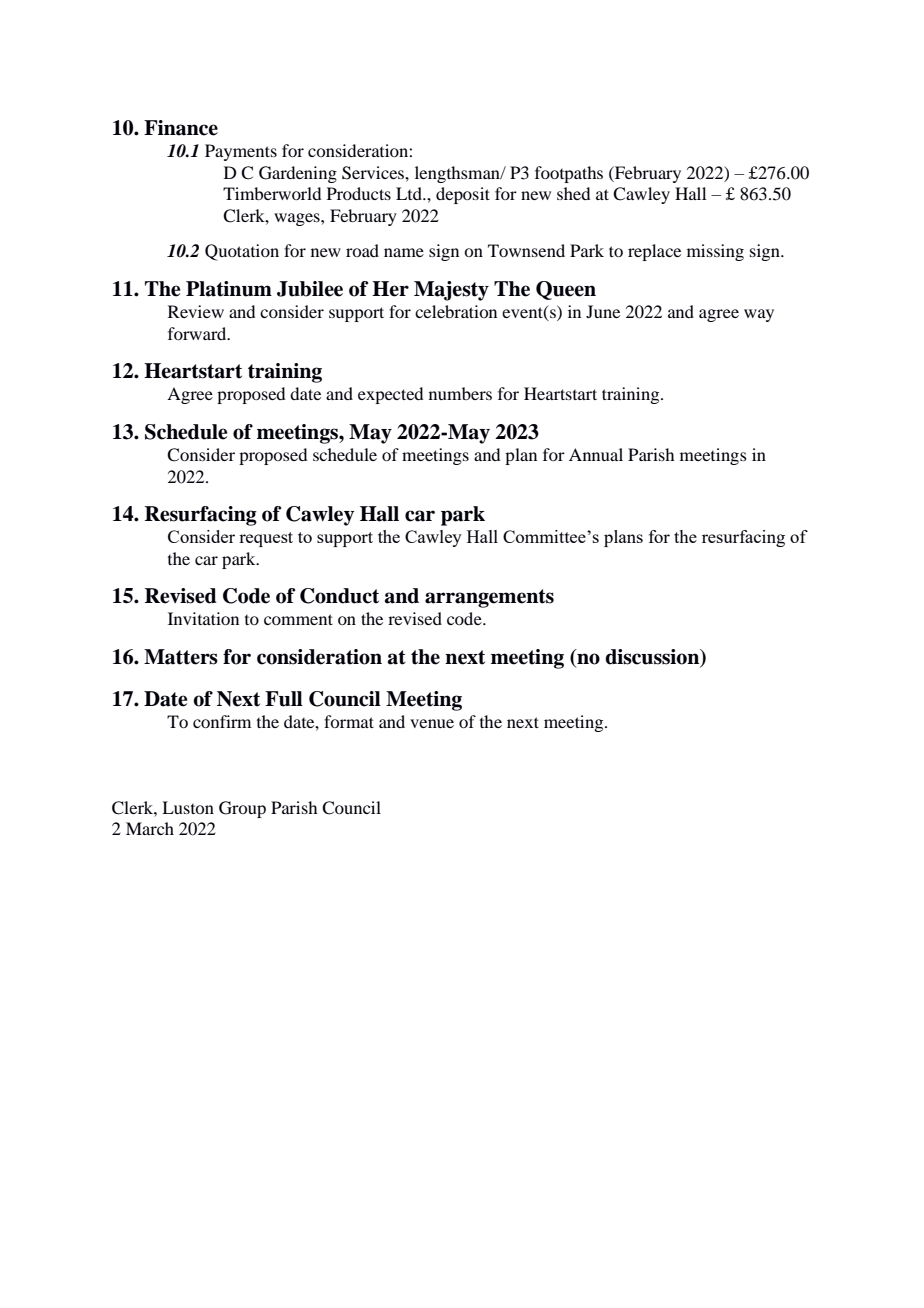 This image has height=1308, width=924. Describe the element at coordinates (432, 723) in the image. I see `venue` at that location.
